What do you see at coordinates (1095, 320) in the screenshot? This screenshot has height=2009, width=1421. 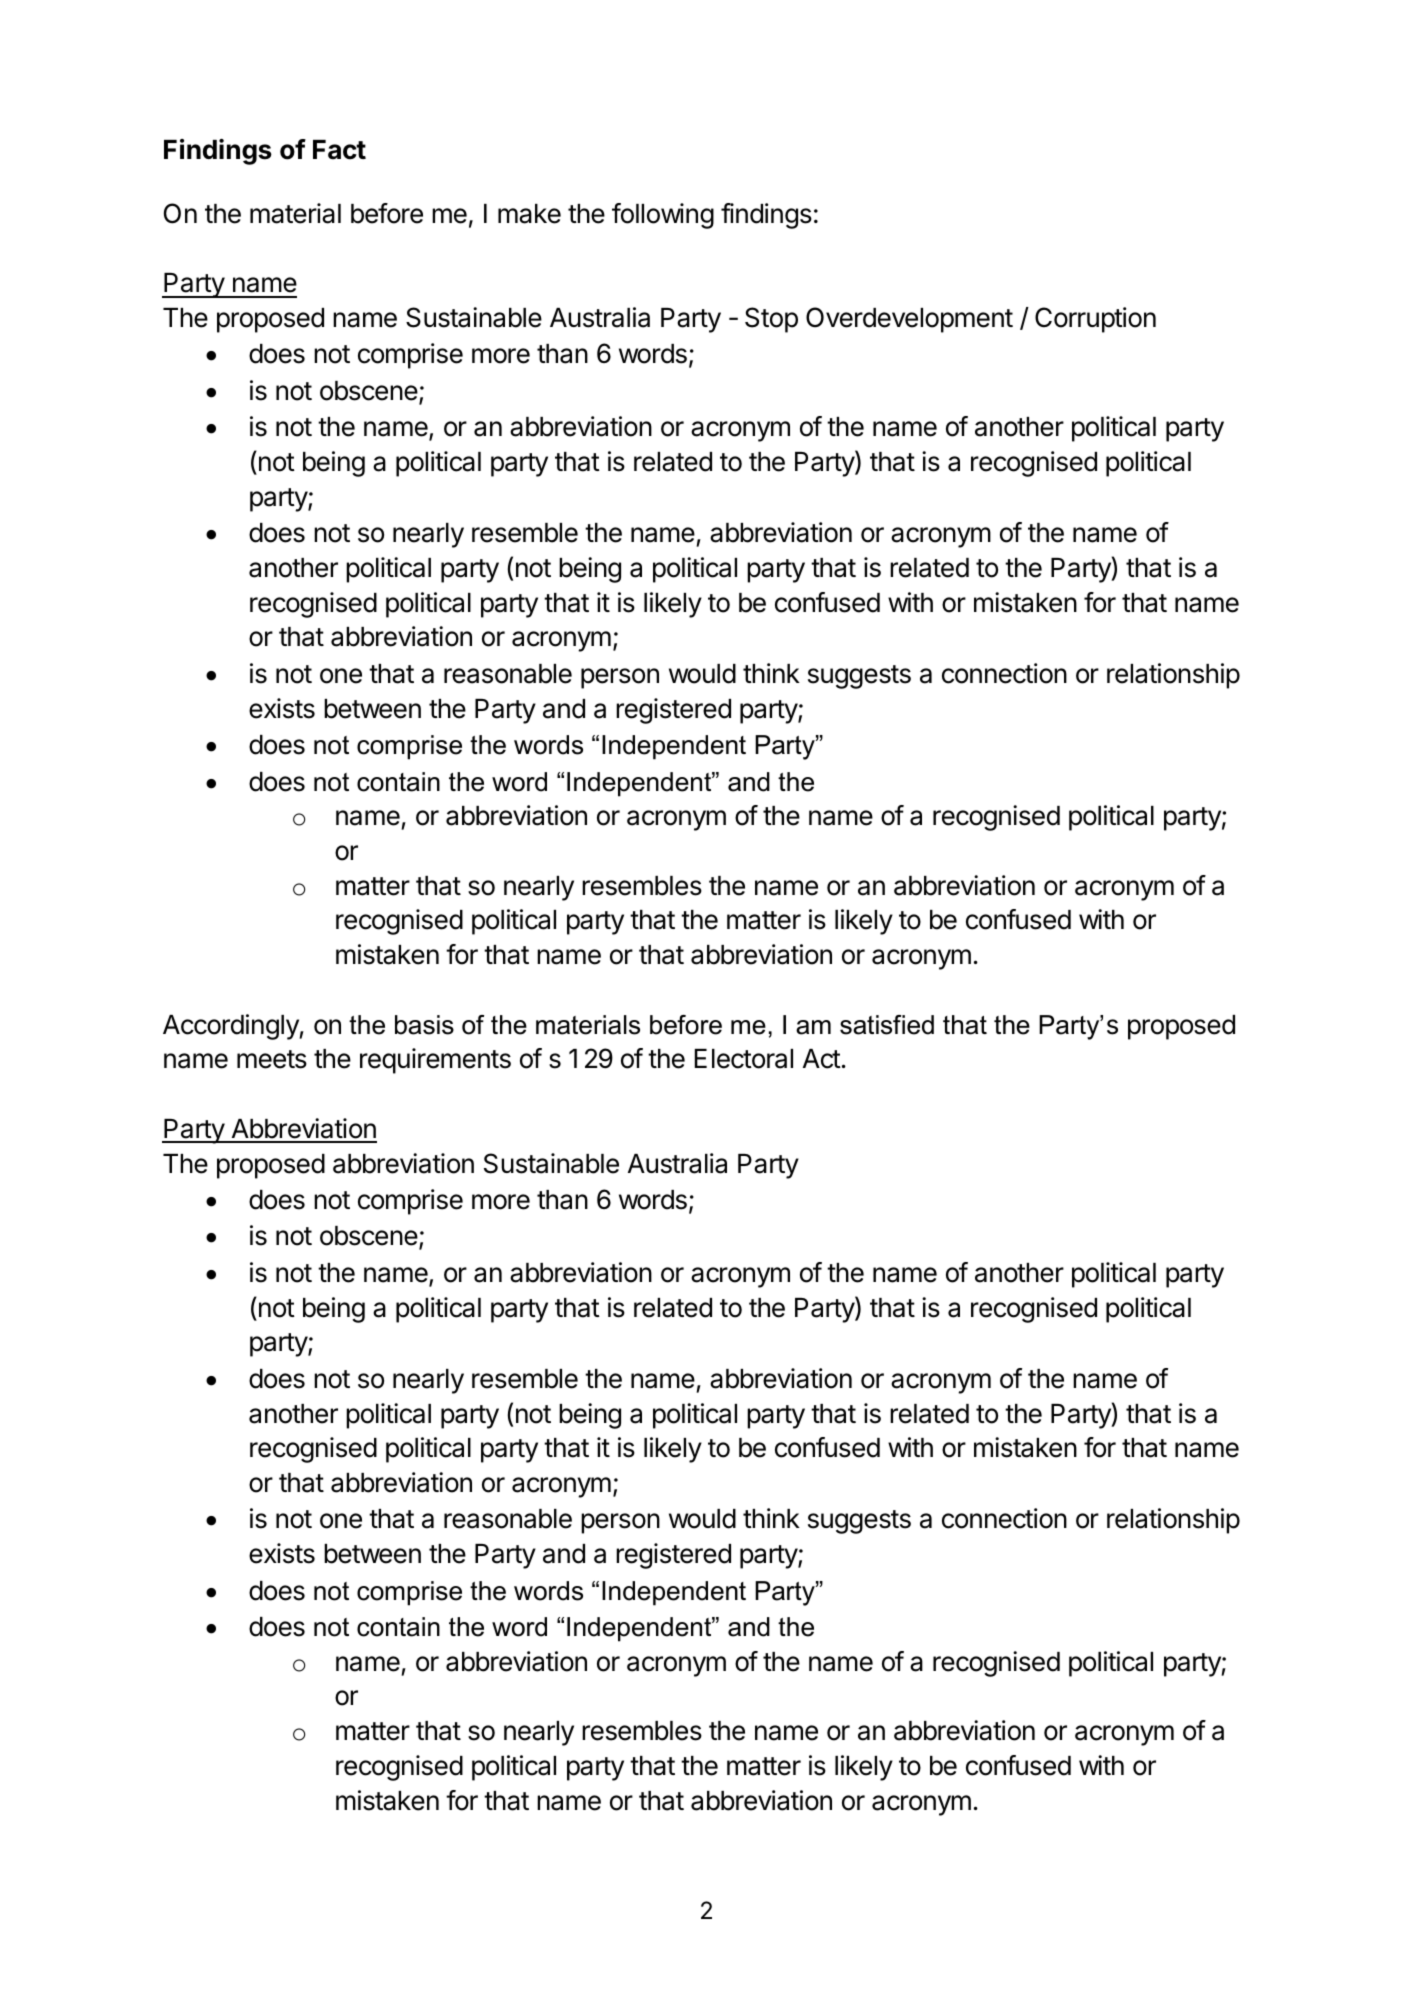 I see `Corruption` at bounding box center [1095, 320].
